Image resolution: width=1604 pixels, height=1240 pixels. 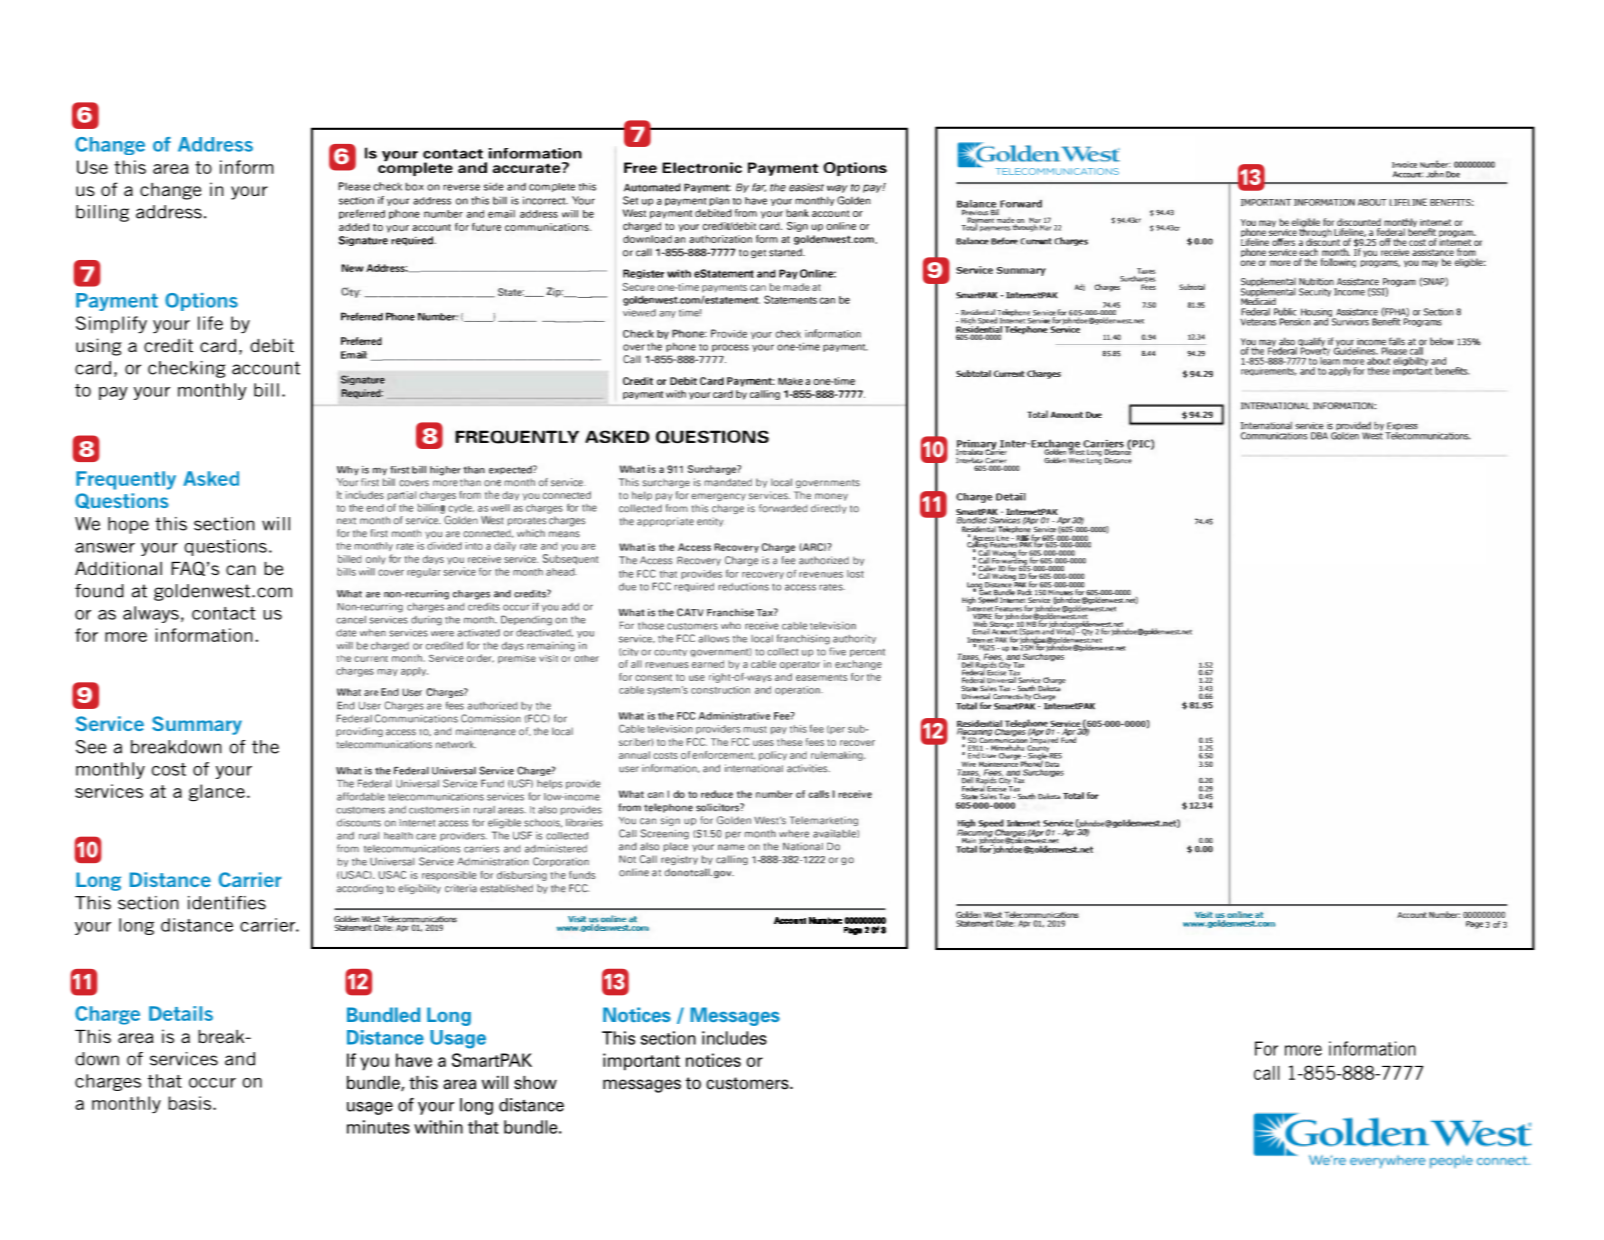 What do you see at coordinates (808, 768) in the image?
I see `activities` at bounding box center [808, 768].
